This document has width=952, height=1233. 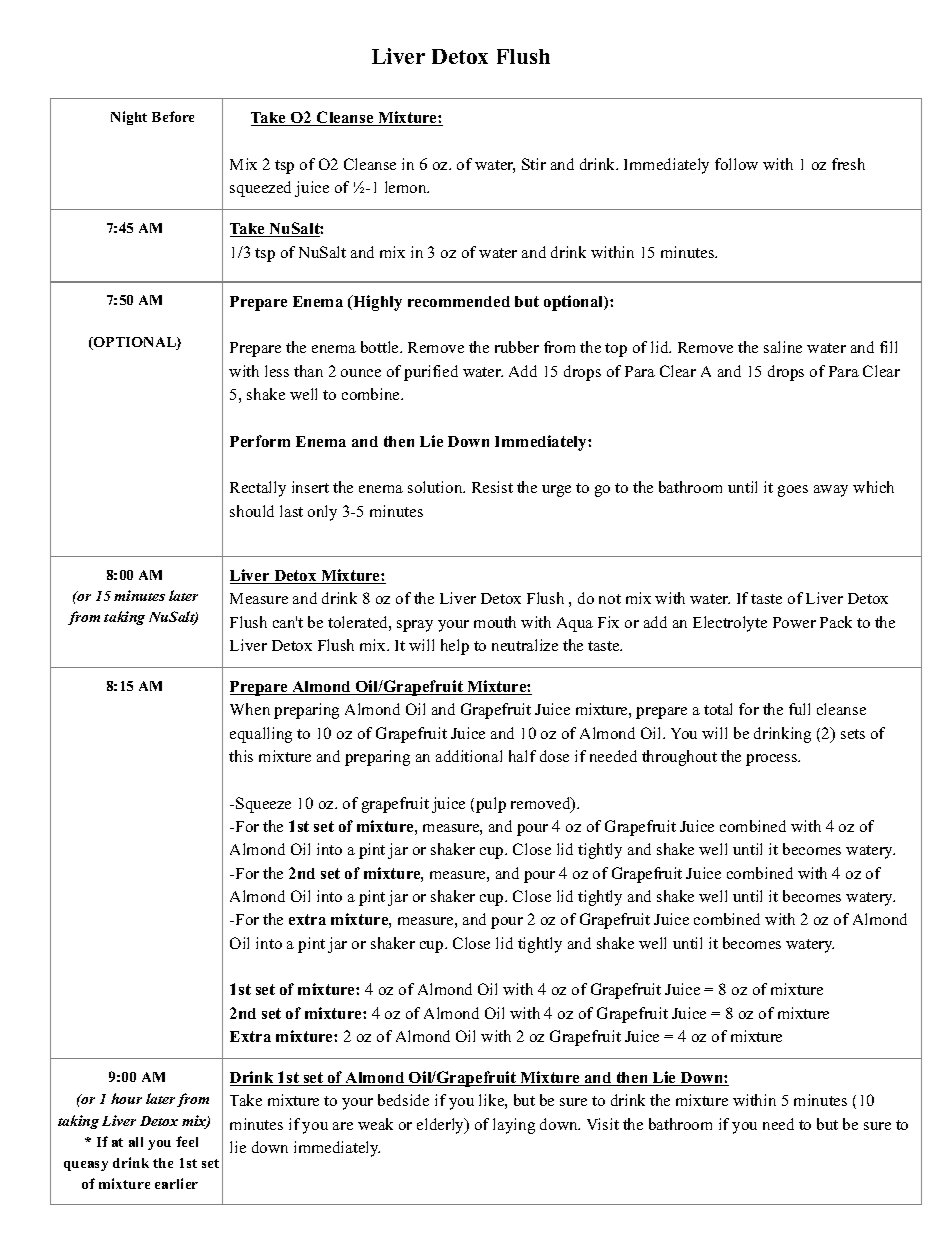 What do you see at coordinates (173, 116) in the document?
I see `Before` at bounding box center [173, 116].
